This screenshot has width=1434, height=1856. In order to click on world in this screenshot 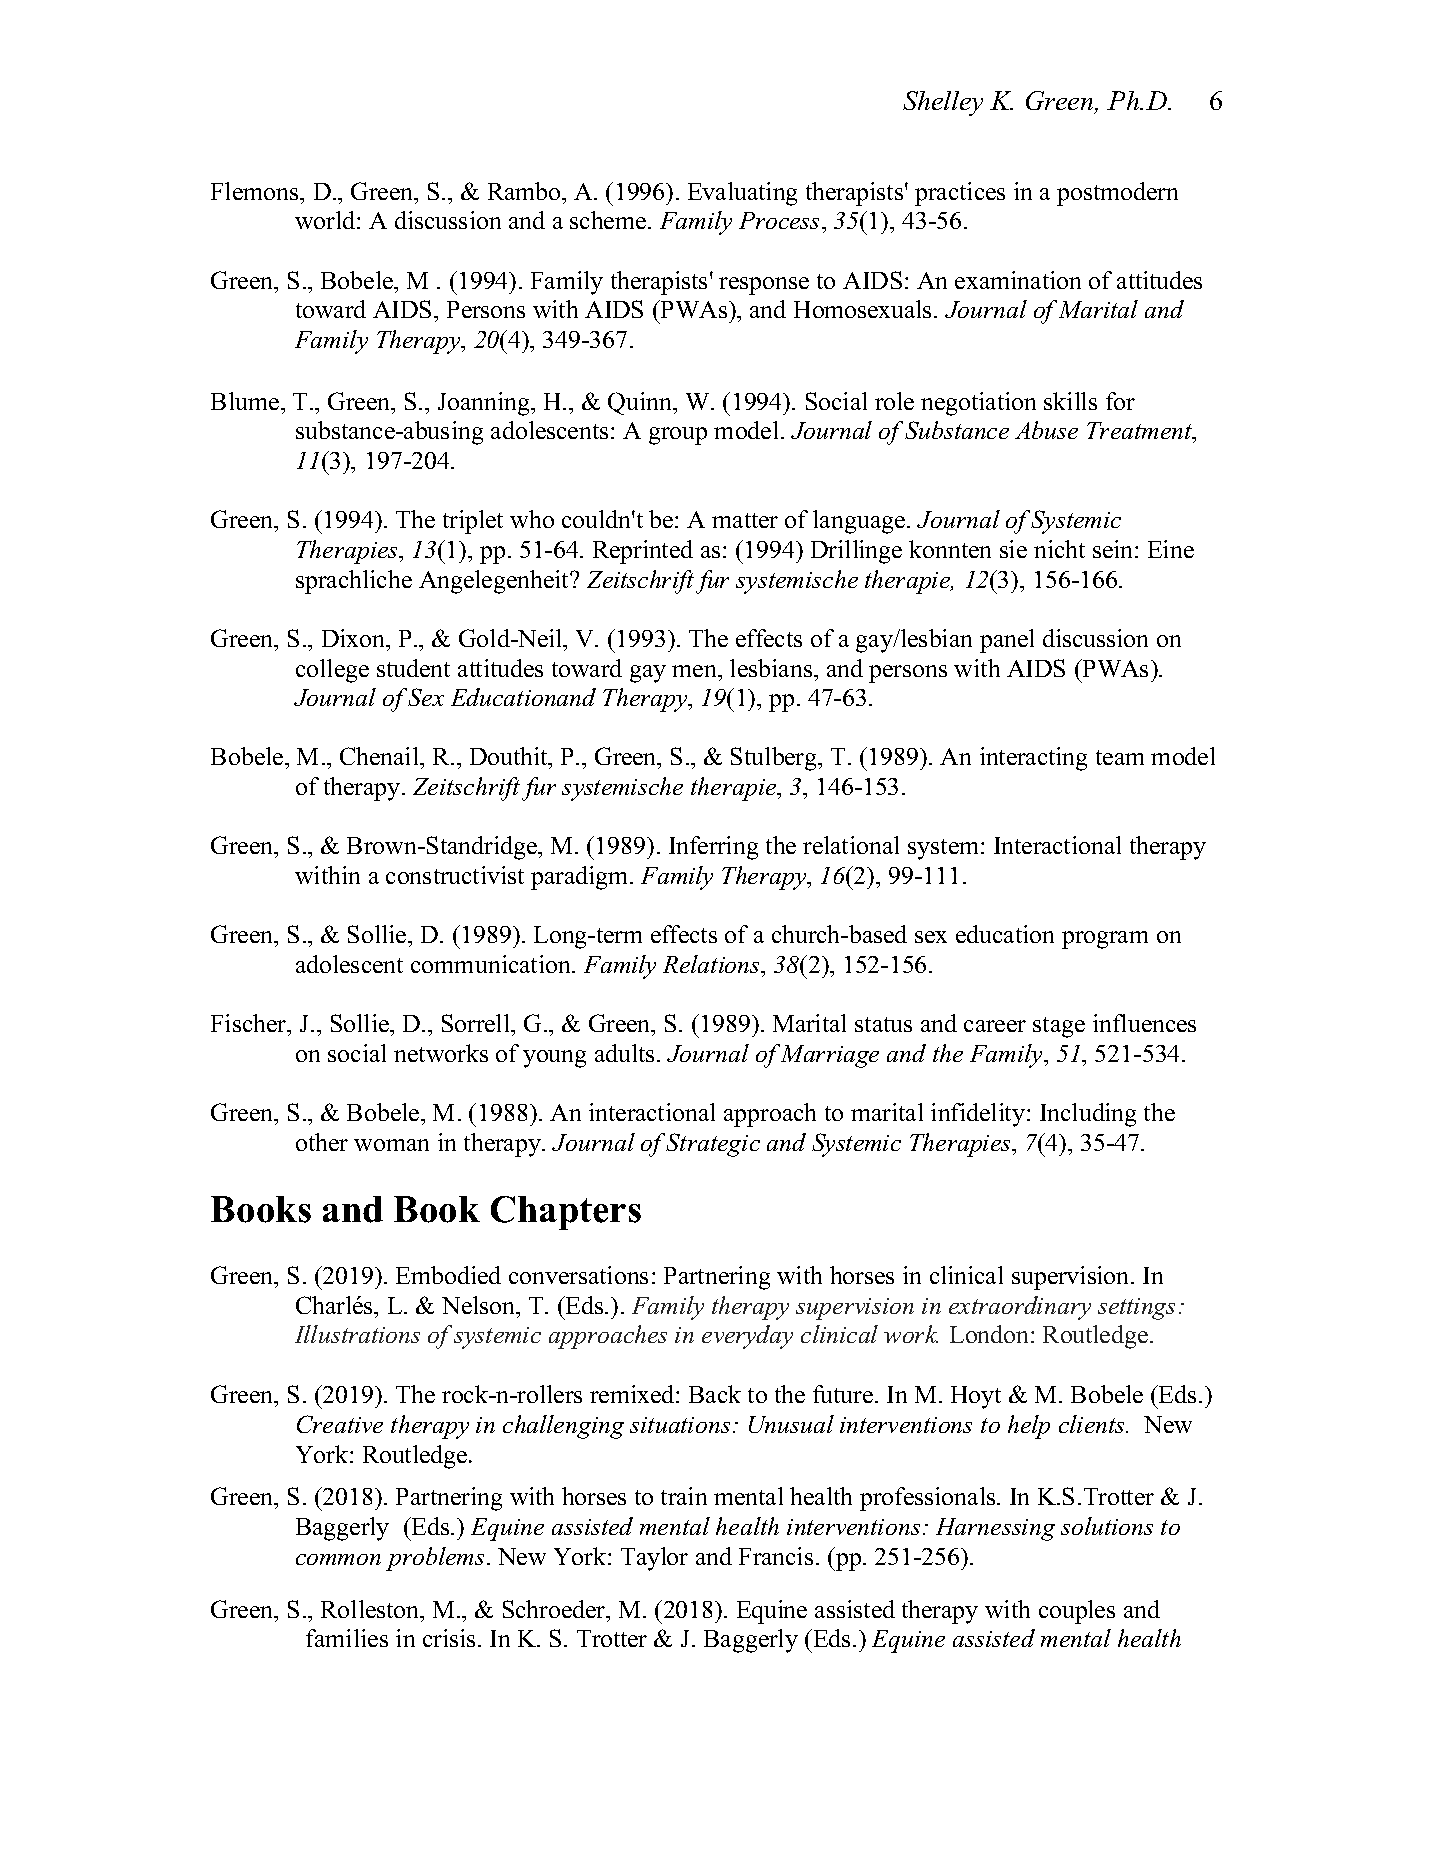, I will do `click(326, 220)`.
